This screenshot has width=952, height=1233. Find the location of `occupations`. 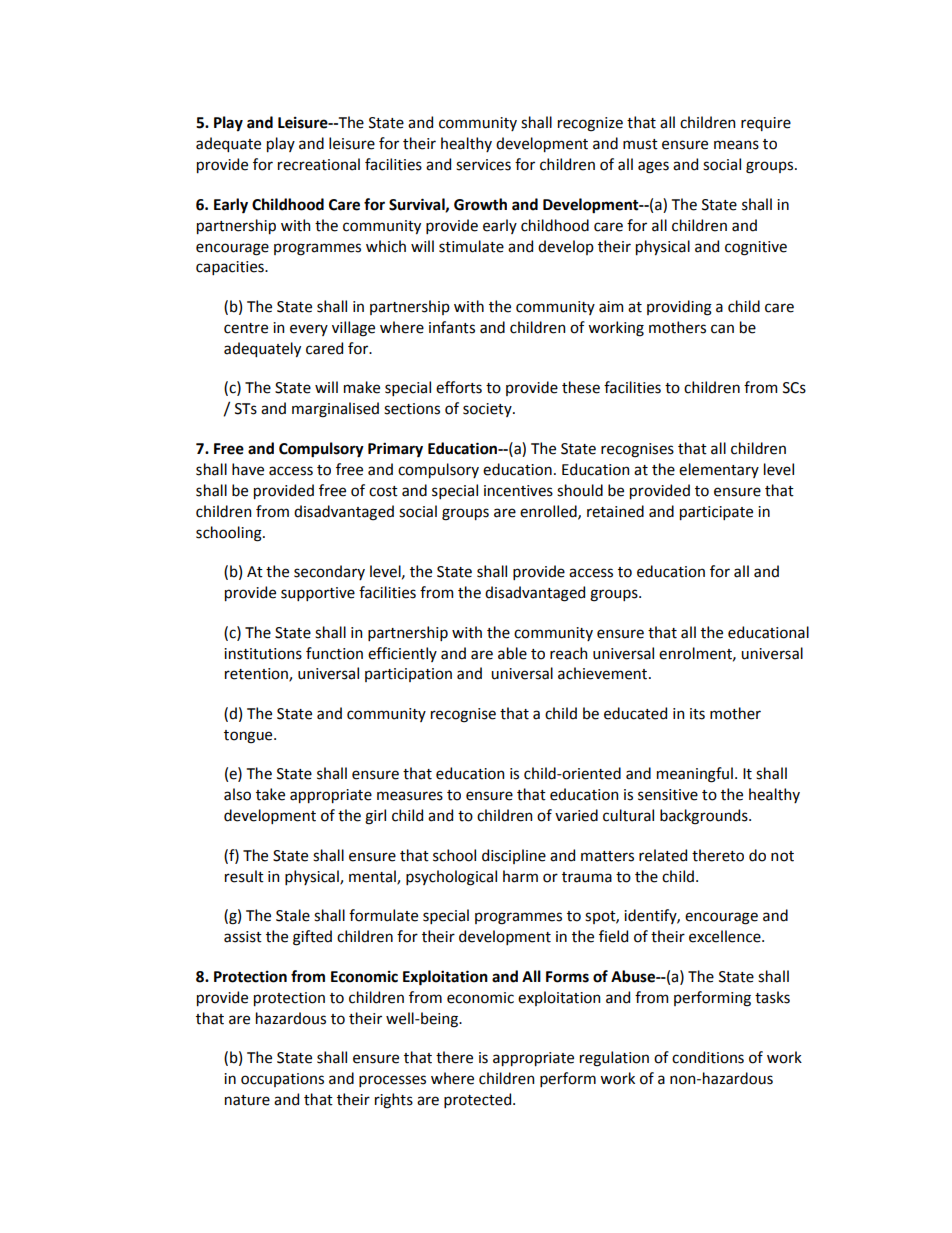

occupations is located at coordinates (282, 1080).
